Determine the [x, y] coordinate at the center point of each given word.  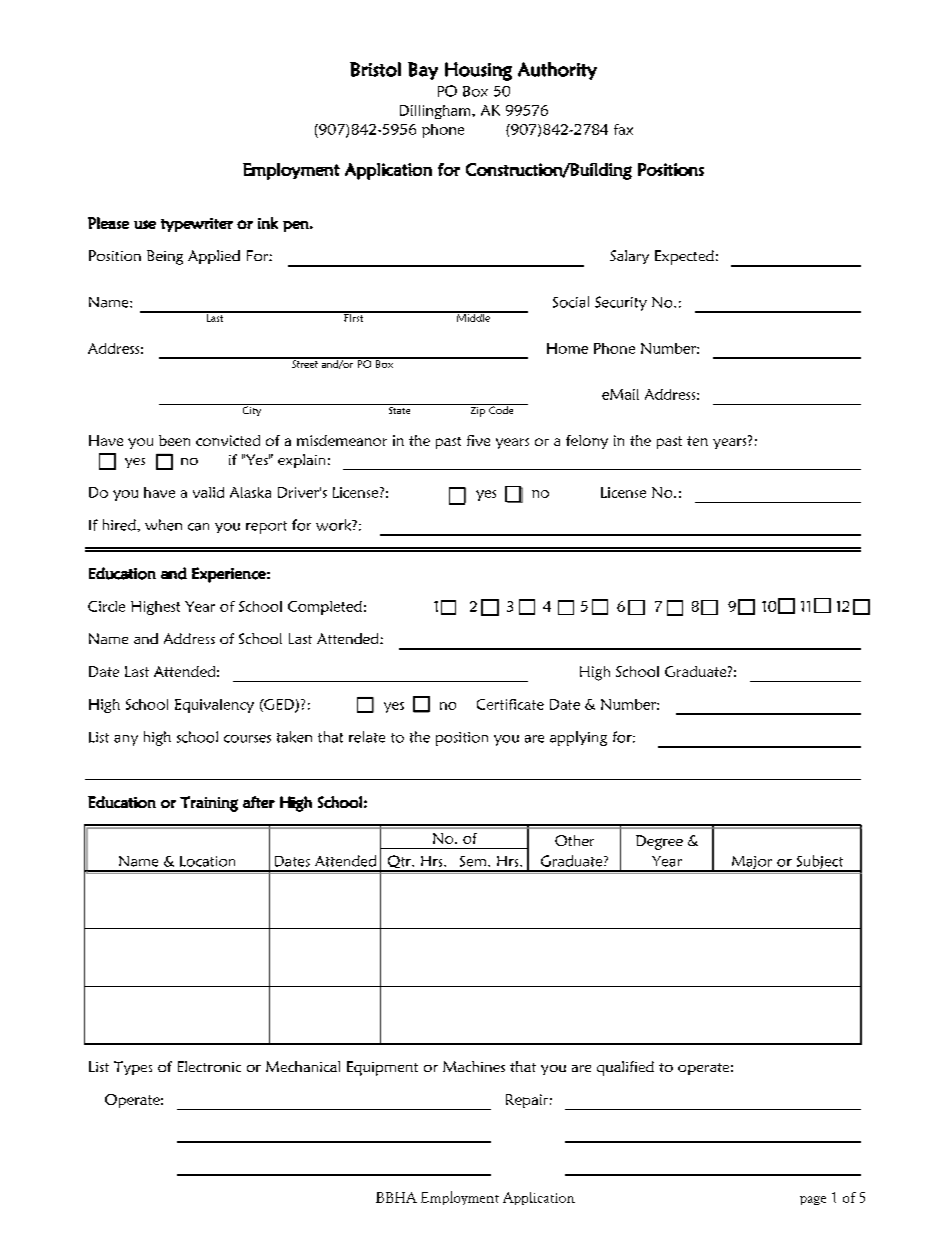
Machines [474, 1066]
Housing [478, 71]
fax [623, 129]
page [813, 1200]
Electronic [209, 1066]
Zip [477, 410]
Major [752, 864]
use [145, 224]
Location [207, 861]
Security [621, 303]
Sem [474, 861]
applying [578, 738]
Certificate [510, 704]
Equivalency [214, 706]
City [252, 410]
